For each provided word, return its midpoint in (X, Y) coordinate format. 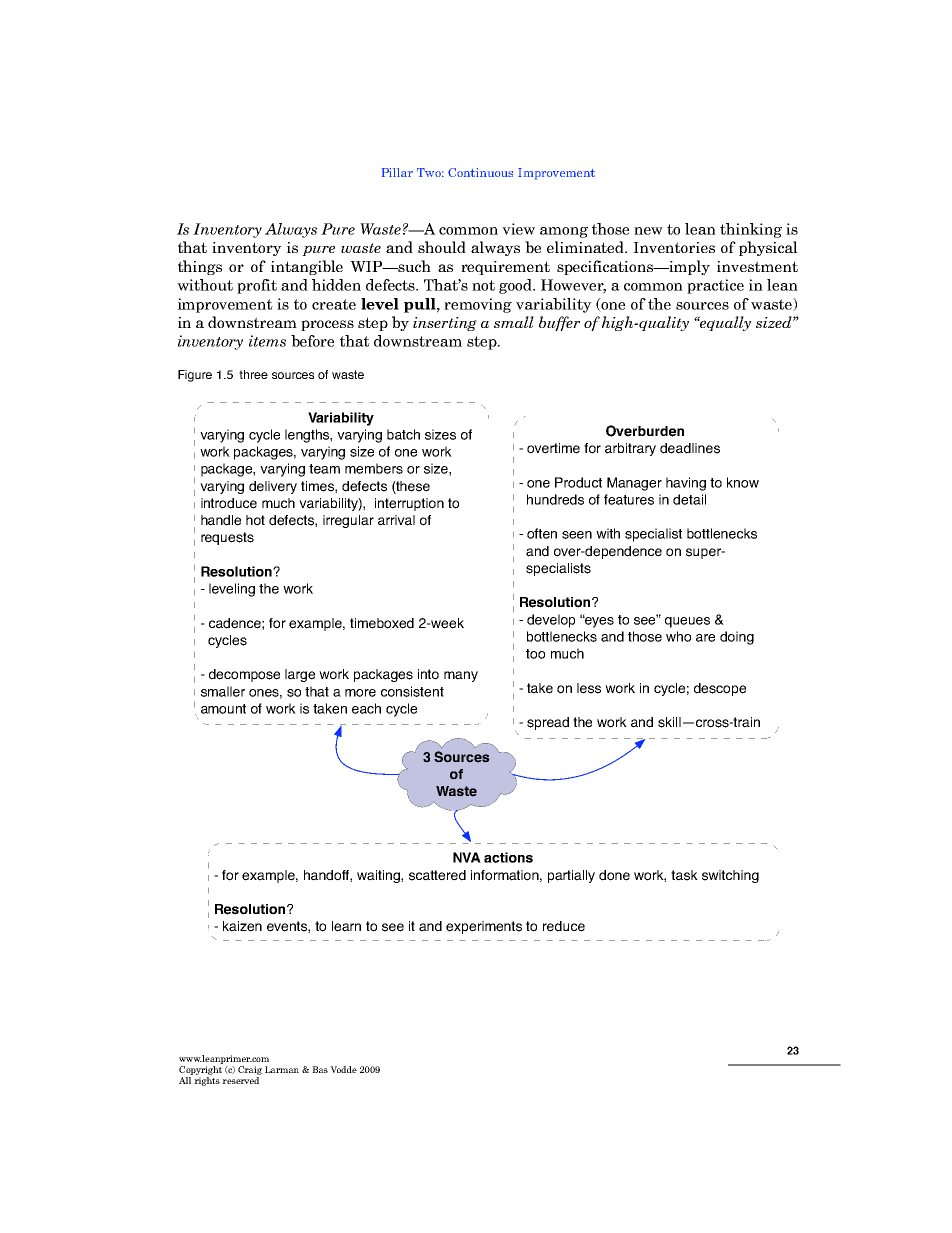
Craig (250, 1070)
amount (223, 709)
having (686, 484)
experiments (484, 927)
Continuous (480, 172)
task (684, 875)
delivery (273, 487)
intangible (307, 267)
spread (548, 723)
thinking (751, 230)
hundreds (555, 499)
